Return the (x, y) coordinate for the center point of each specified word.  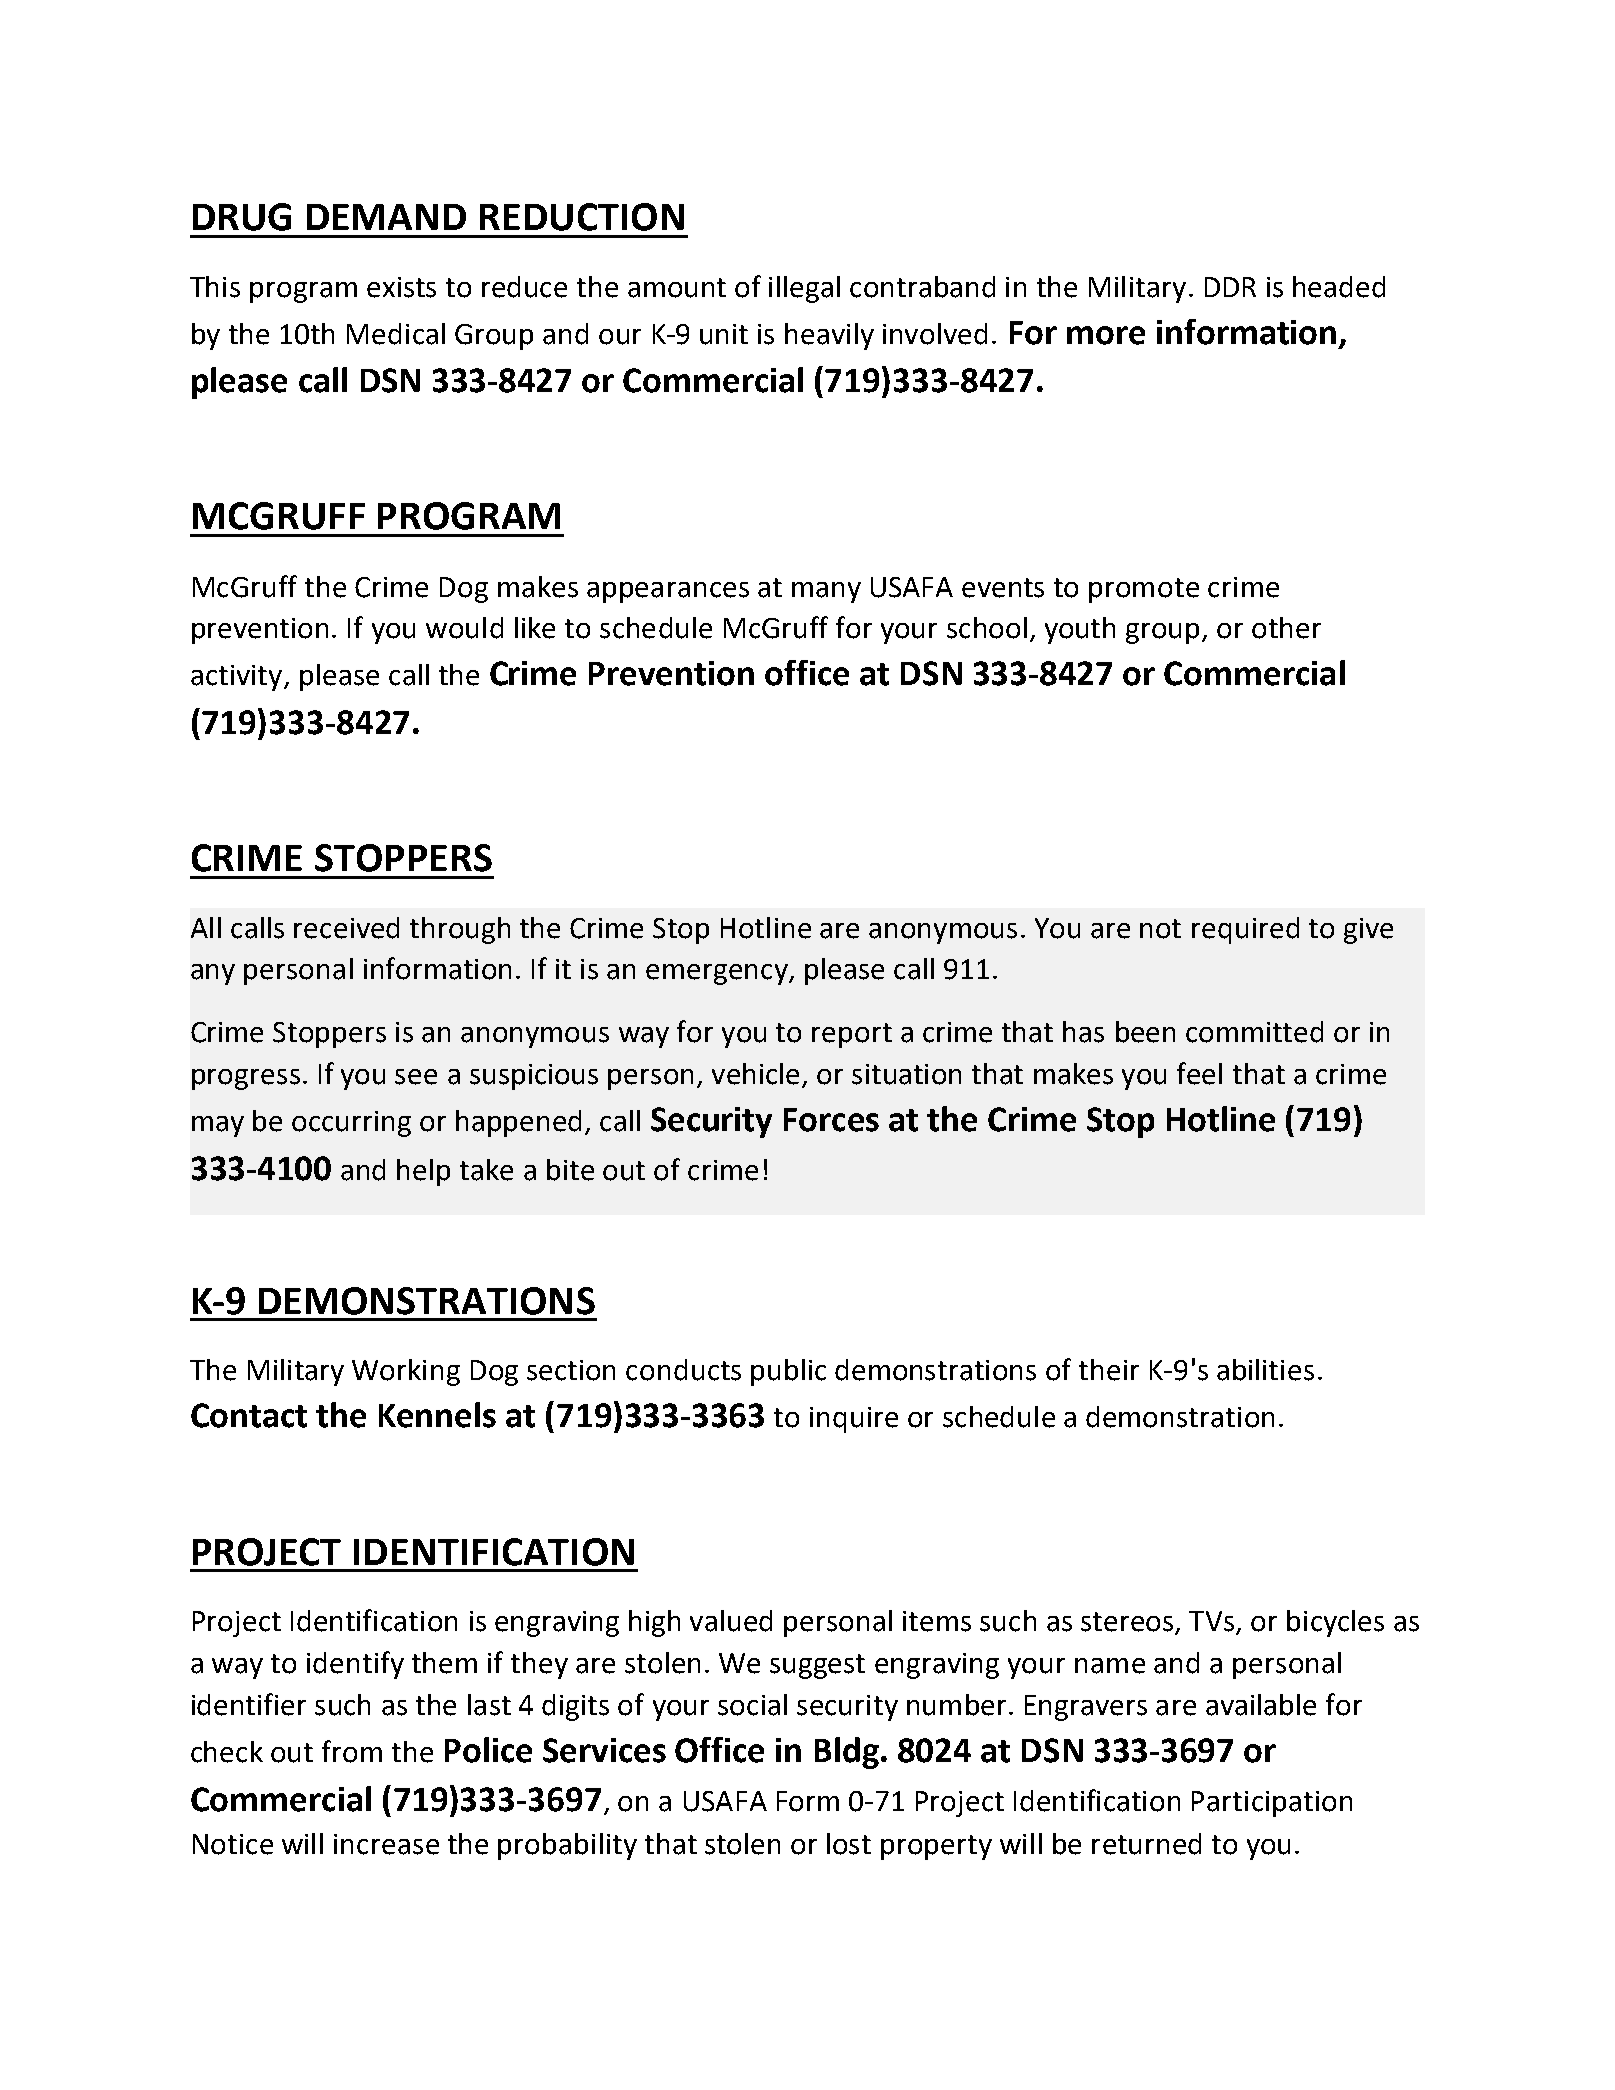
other (1286, 628)
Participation (1272, 1804)
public (788, 1372)
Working (406, 1372)
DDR (1230, 287)
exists (401, 287)
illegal (804, 289)
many (826, 592)
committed (1254, 1032)
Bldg (847, 1753)
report (852, 1035)
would (464, 628)
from (352, 1751)
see (416, 1077)
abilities (1265, 1370)
